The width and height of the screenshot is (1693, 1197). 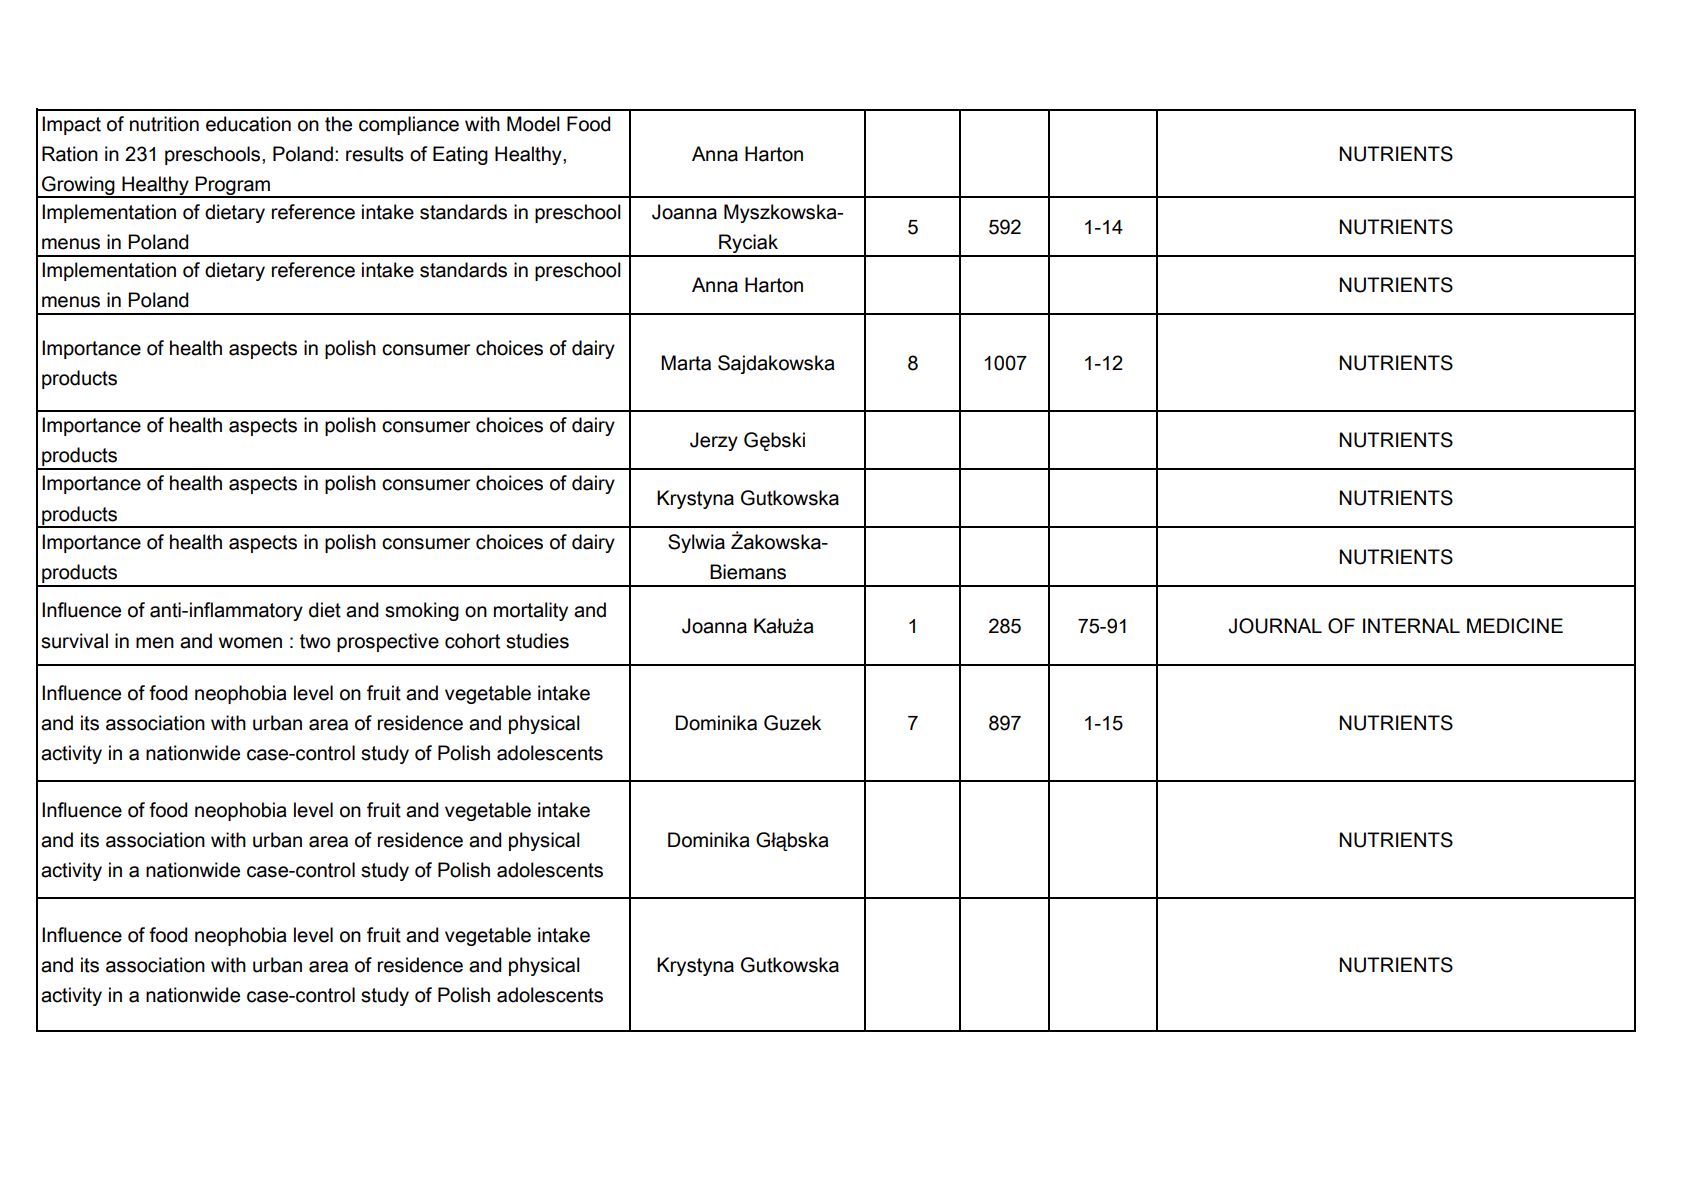 What do you see at coordinates (714, 441) in the screenshot?
I see `Jerzy` at bounding box center [714, 441].
